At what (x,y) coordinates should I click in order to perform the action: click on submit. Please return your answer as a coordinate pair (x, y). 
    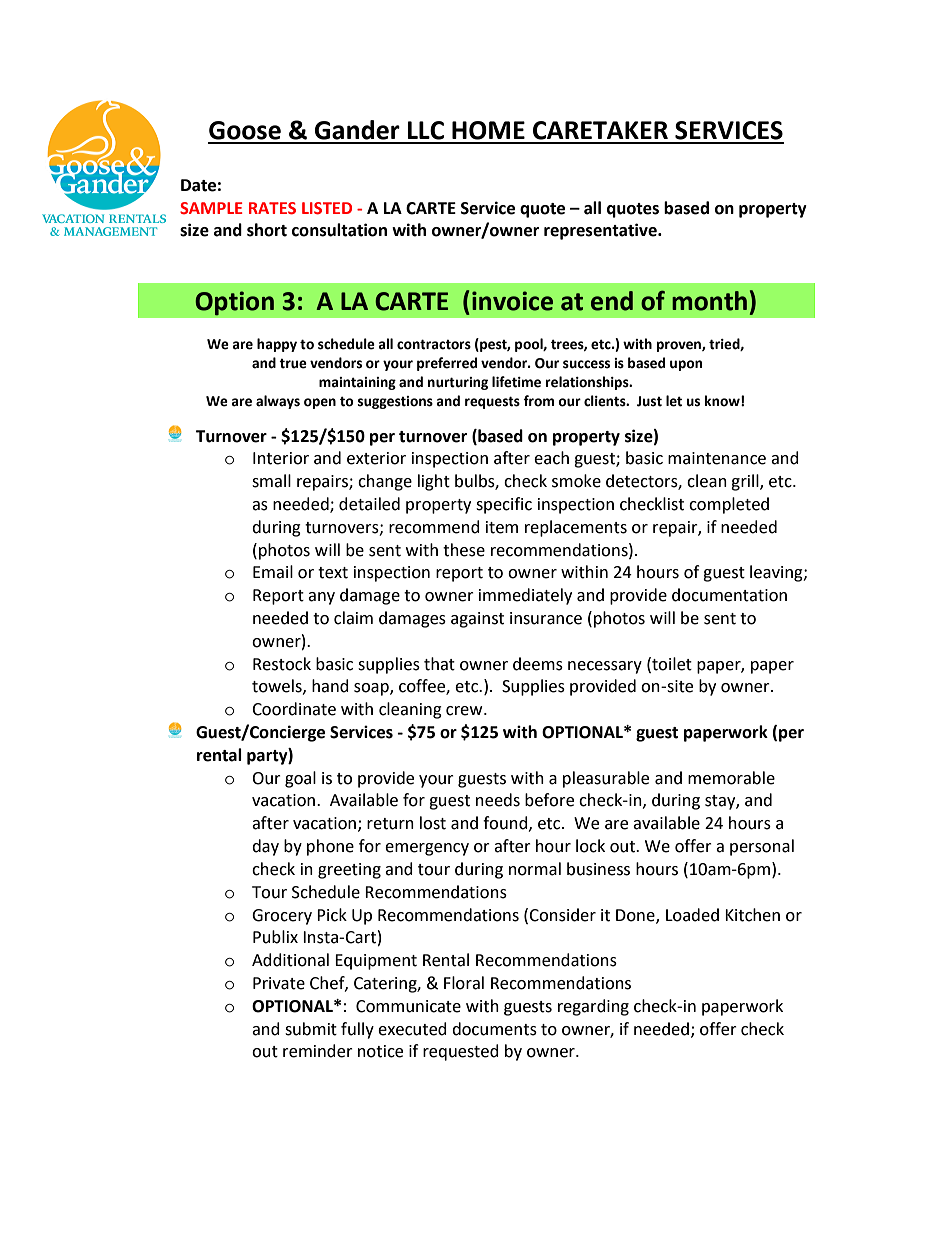
    Looking at the image, I should click on (311, 1029).
